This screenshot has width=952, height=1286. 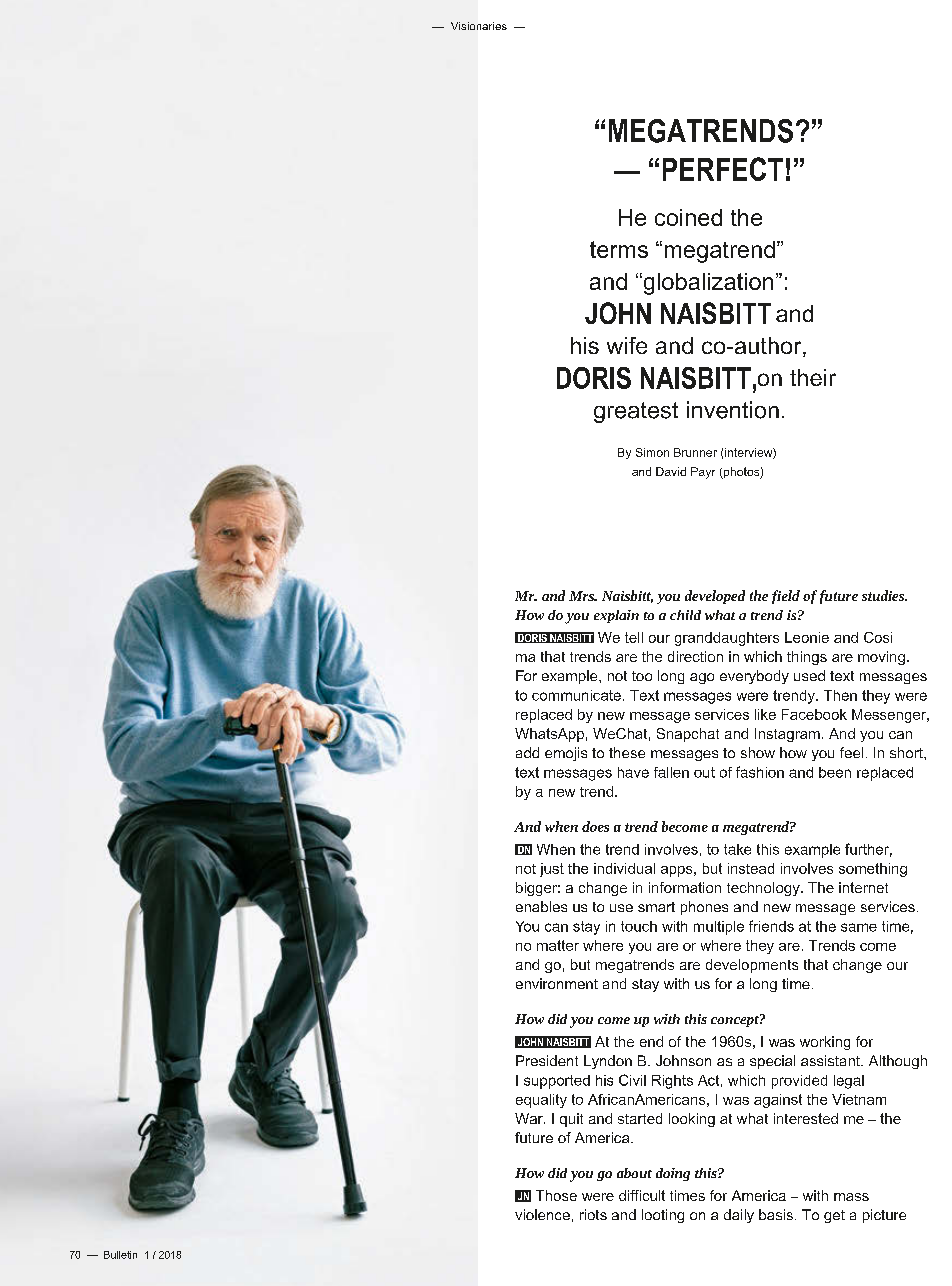 I want to click on just, so click(x=552, y=870).
